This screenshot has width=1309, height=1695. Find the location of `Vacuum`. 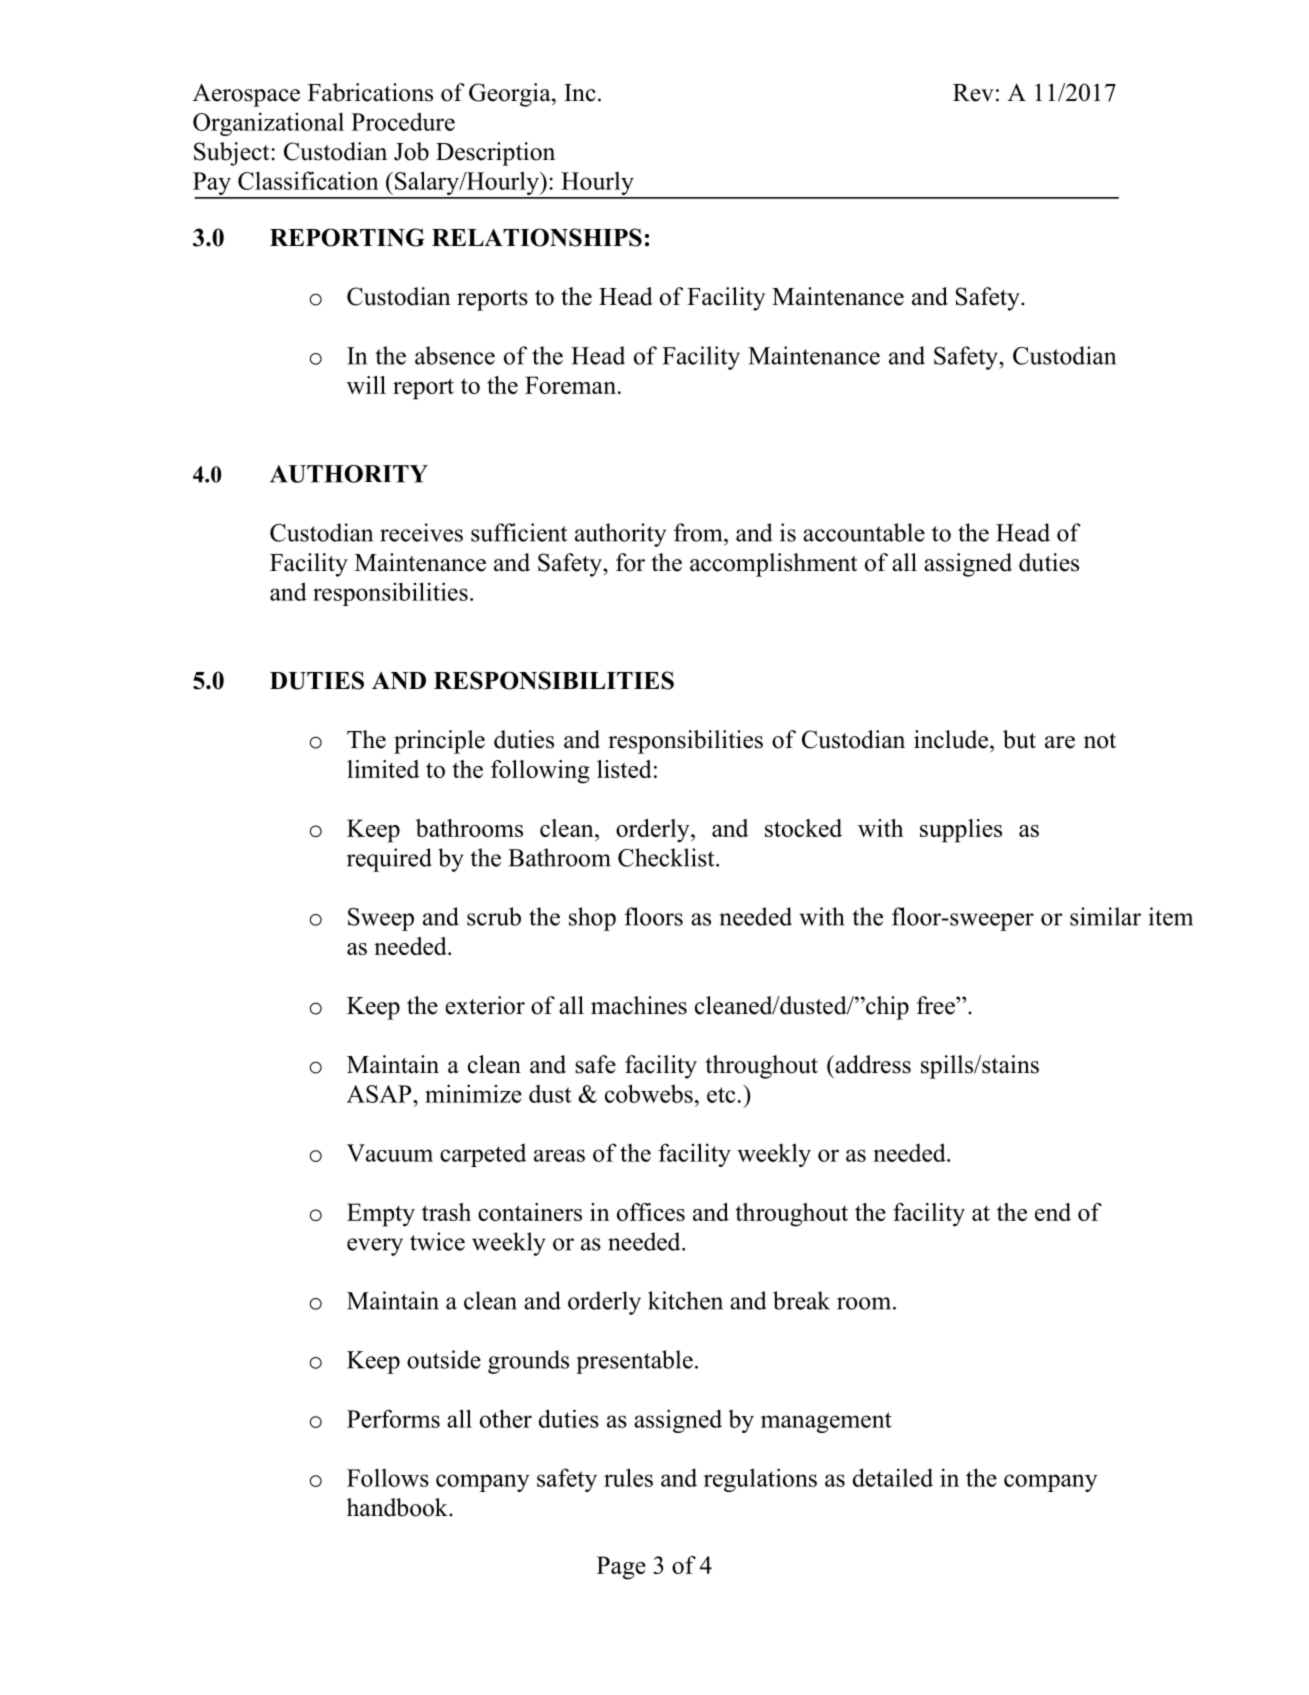

Vacuum is located at coordinates (390, 1153).
